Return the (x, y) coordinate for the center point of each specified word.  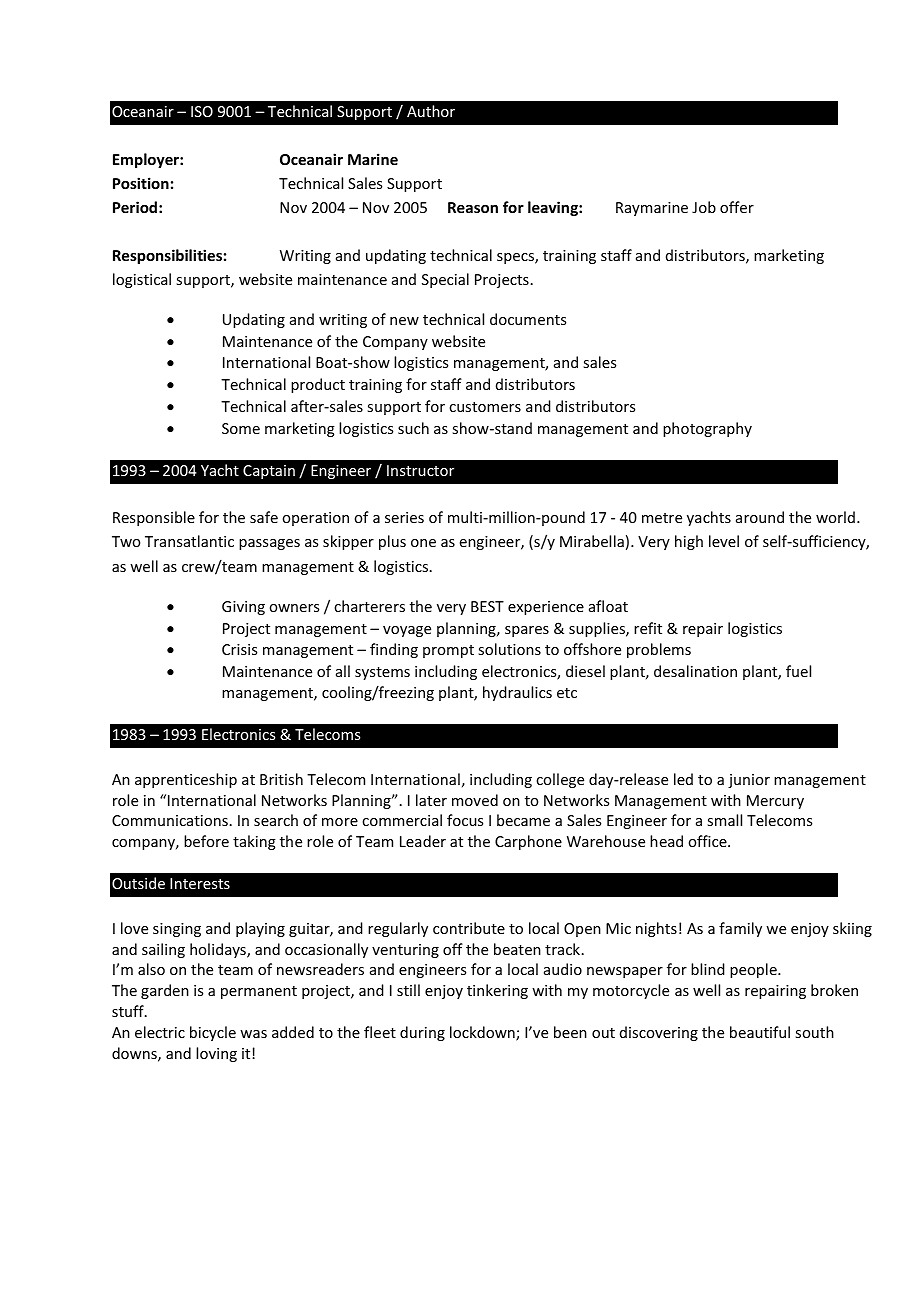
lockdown (483, 1033)
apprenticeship (186, 780)
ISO (202, 111)
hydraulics (517, 693)
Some (241, 428)
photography (707, 429)
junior (749, 781)
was (253, 1034)
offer (737, 207)
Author (431, 111)
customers (485, 407)
